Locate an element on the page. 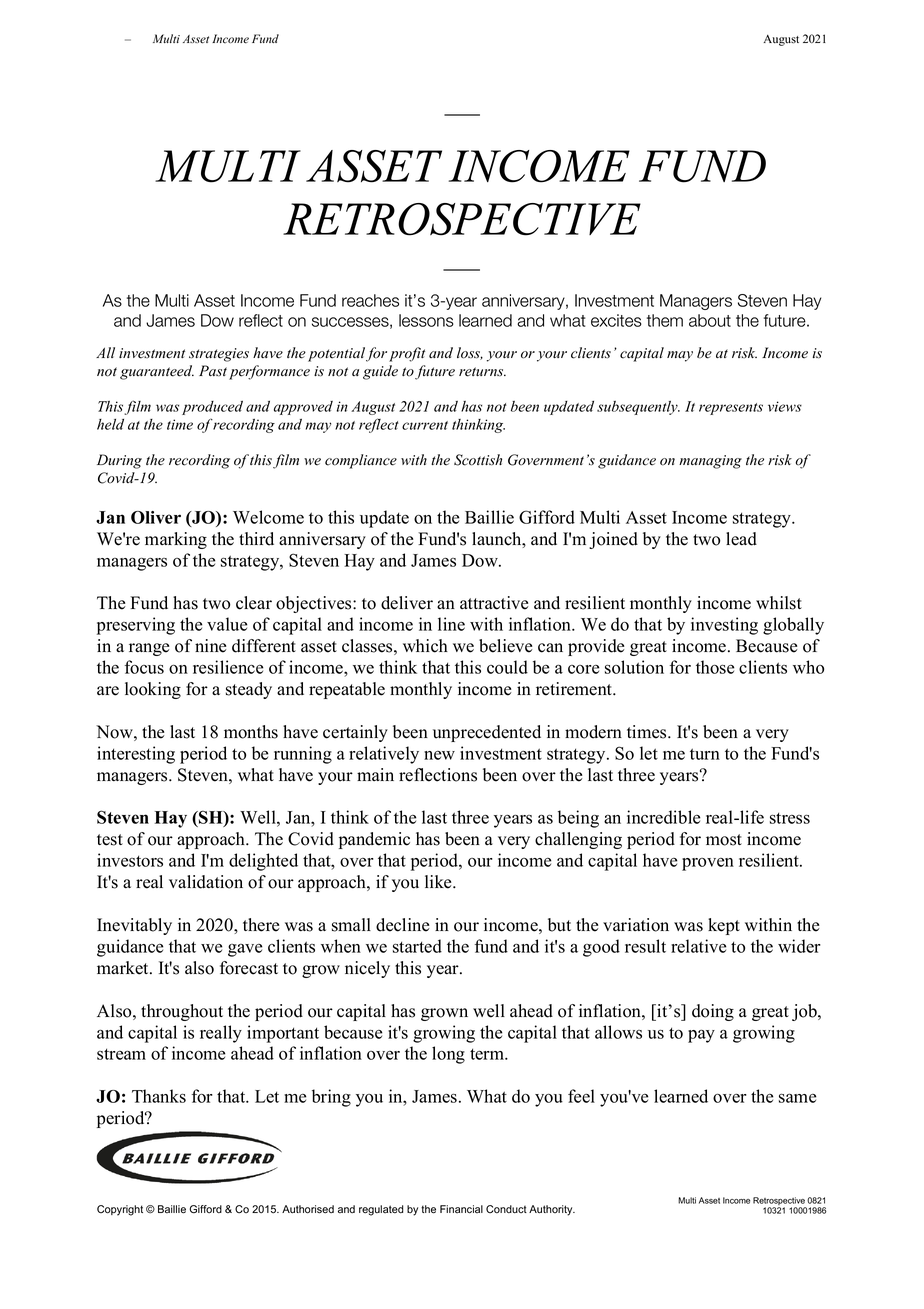 Image resolution: width=924 pixels, height=1309 pixels. kept is located at coordinates (724, 926).
